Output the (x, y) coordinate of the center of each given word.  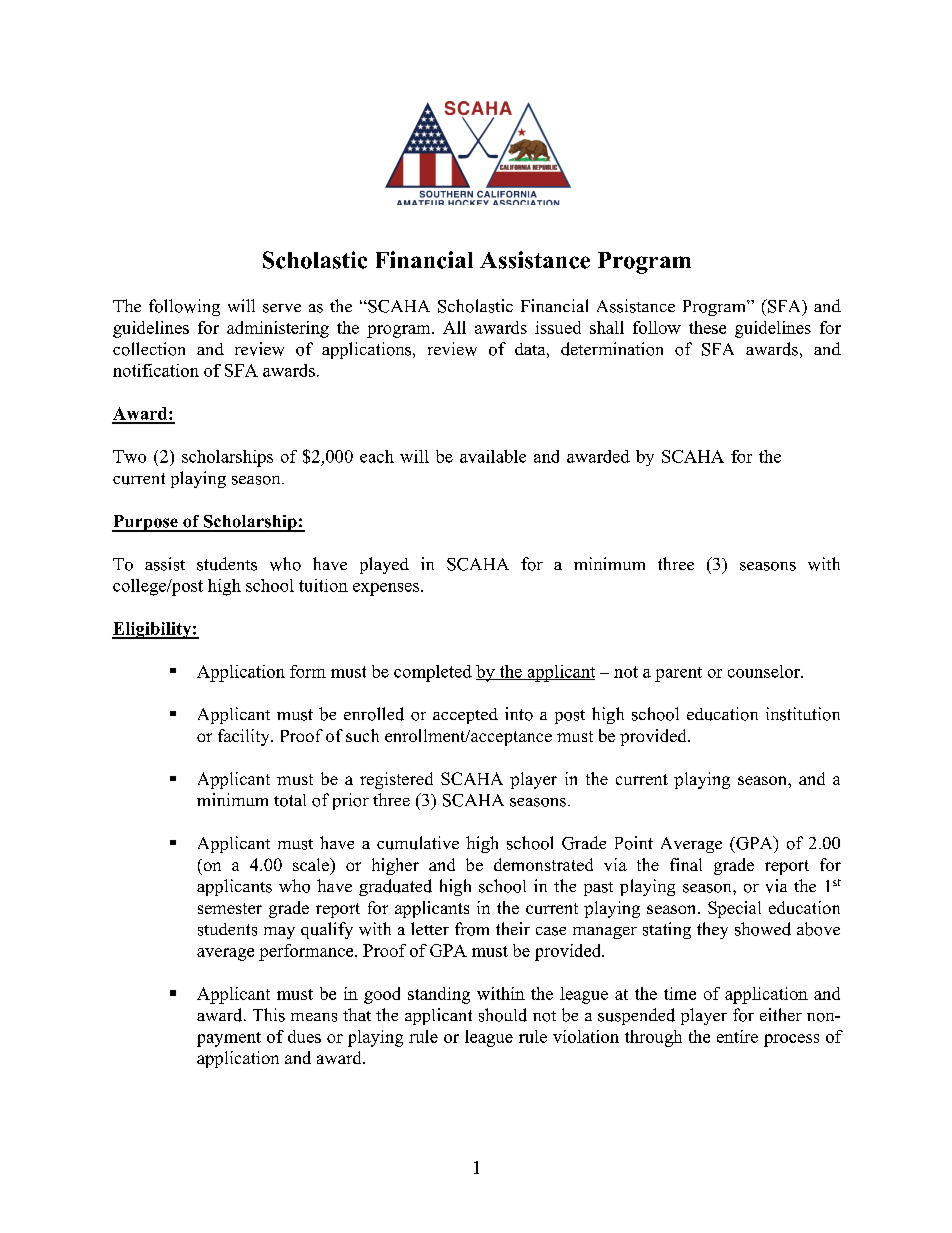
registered (396, 780)
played (384, 565)
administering (278, 329)
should (503, 1015)
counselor (765, 671)
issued (558, 327)
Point (634, 843)
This (269, 1015)
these (707, 327)
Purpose (146, 523)
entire (737, 1036)
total (290, 800)
